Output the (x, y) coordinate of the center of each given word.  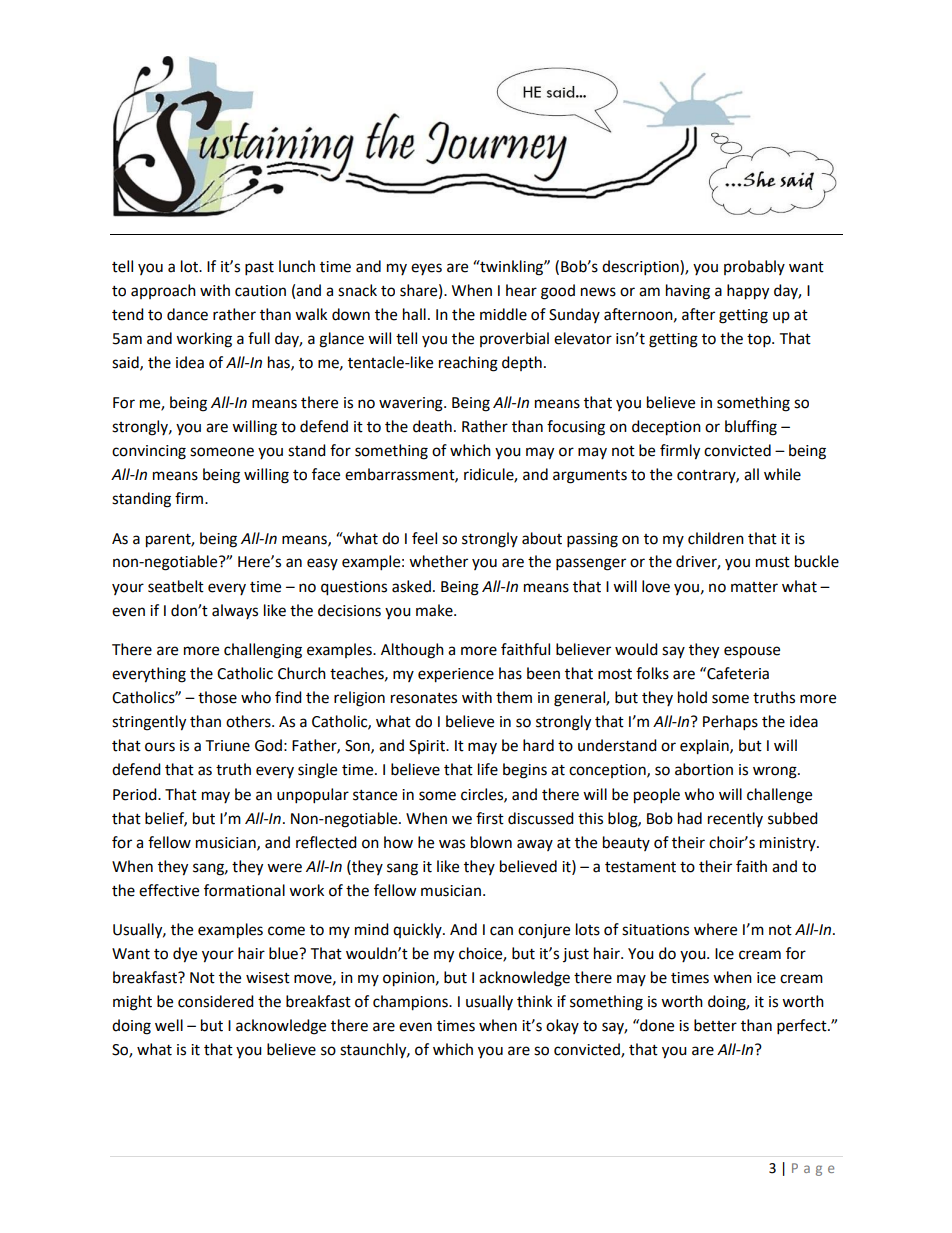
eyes (426, 269)
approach (163, 291)
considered (216, 1001)
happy (748, 292)
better (715, 1025)
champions (411, 1003)
